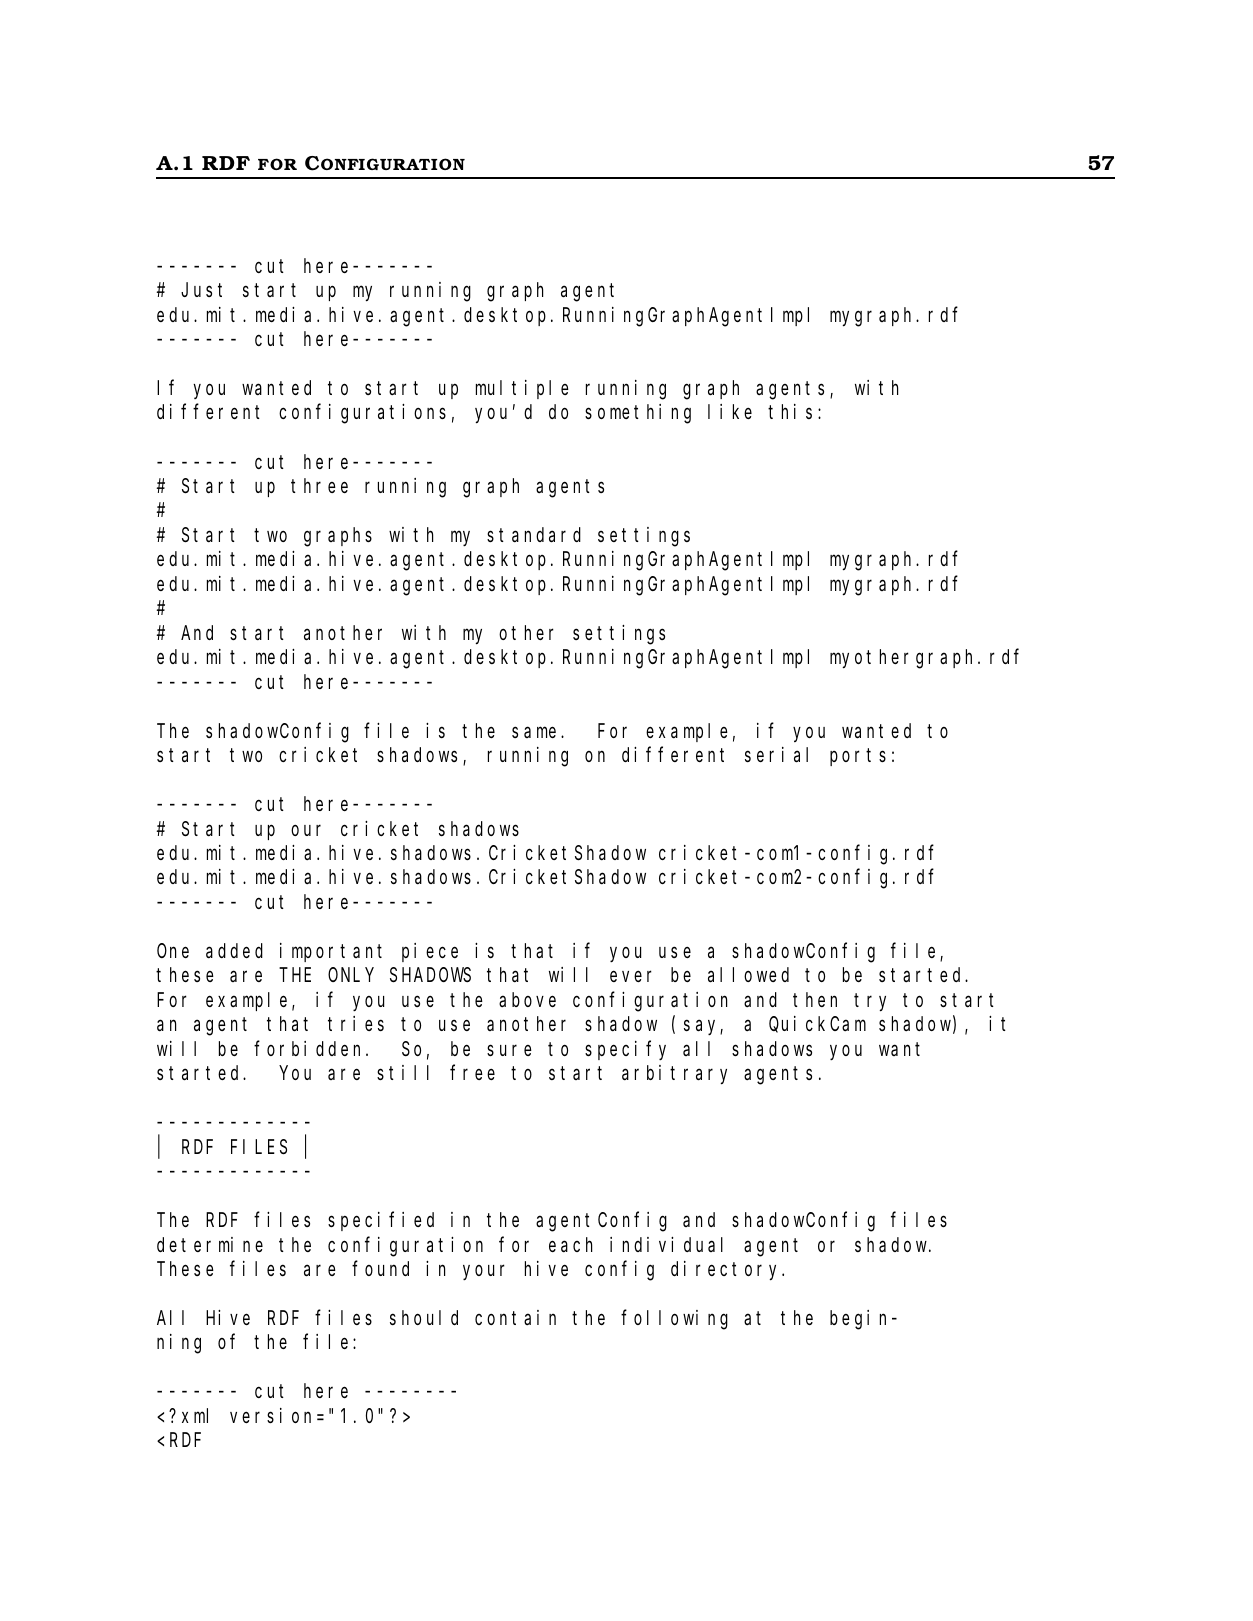  I want to click on sure, so click(509, 1050).
